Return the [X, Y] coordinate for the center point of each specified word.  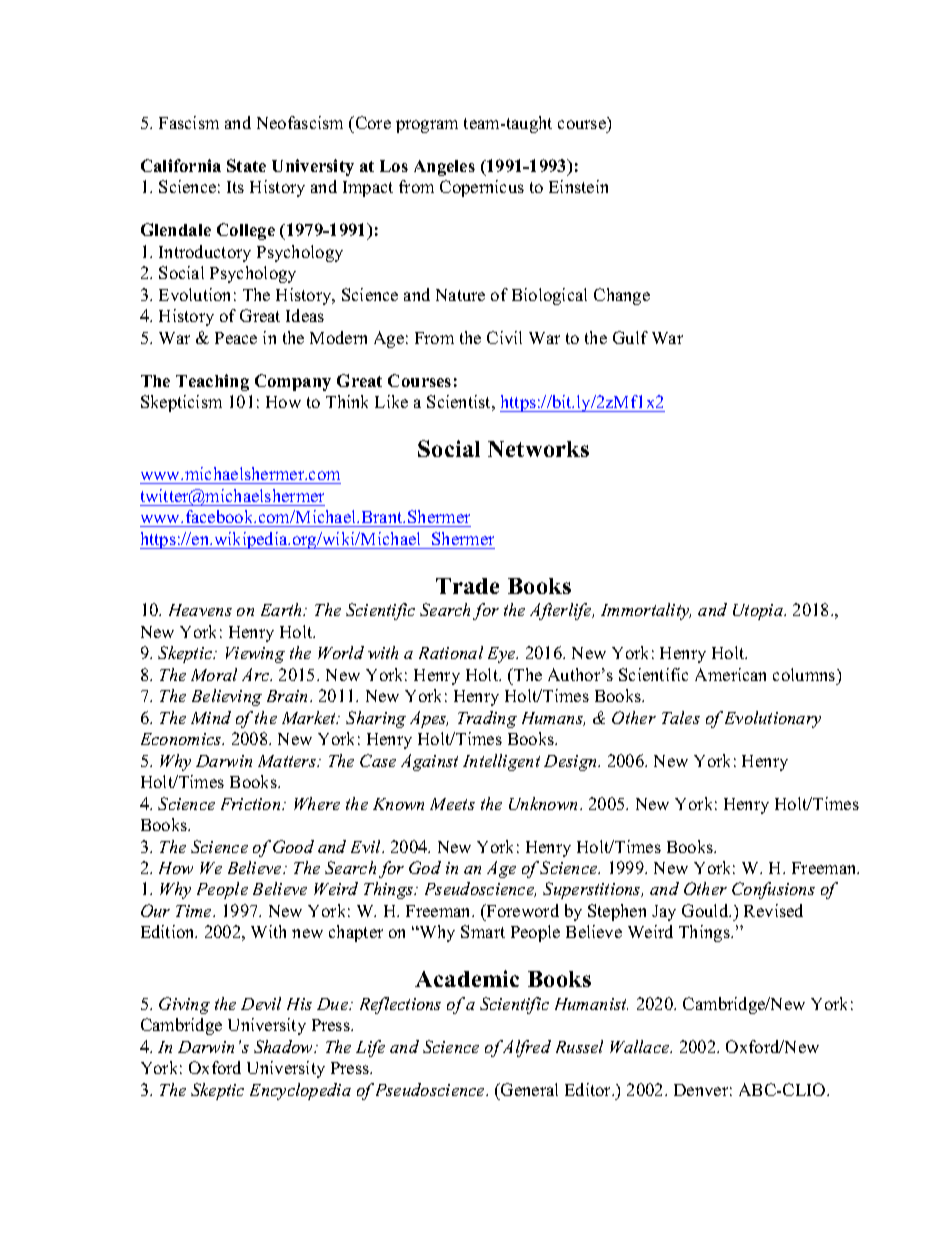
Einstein [578, 186]
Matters [288, 761]
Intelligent [501, 762]
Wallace [641, 1046]
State [246, 165]
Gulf [630, 337]
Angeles [444, 168]
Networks [538, 449]
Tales [681, 717]
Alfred [526, 1048]
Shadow [285, 1046]
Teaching [212, 382]
